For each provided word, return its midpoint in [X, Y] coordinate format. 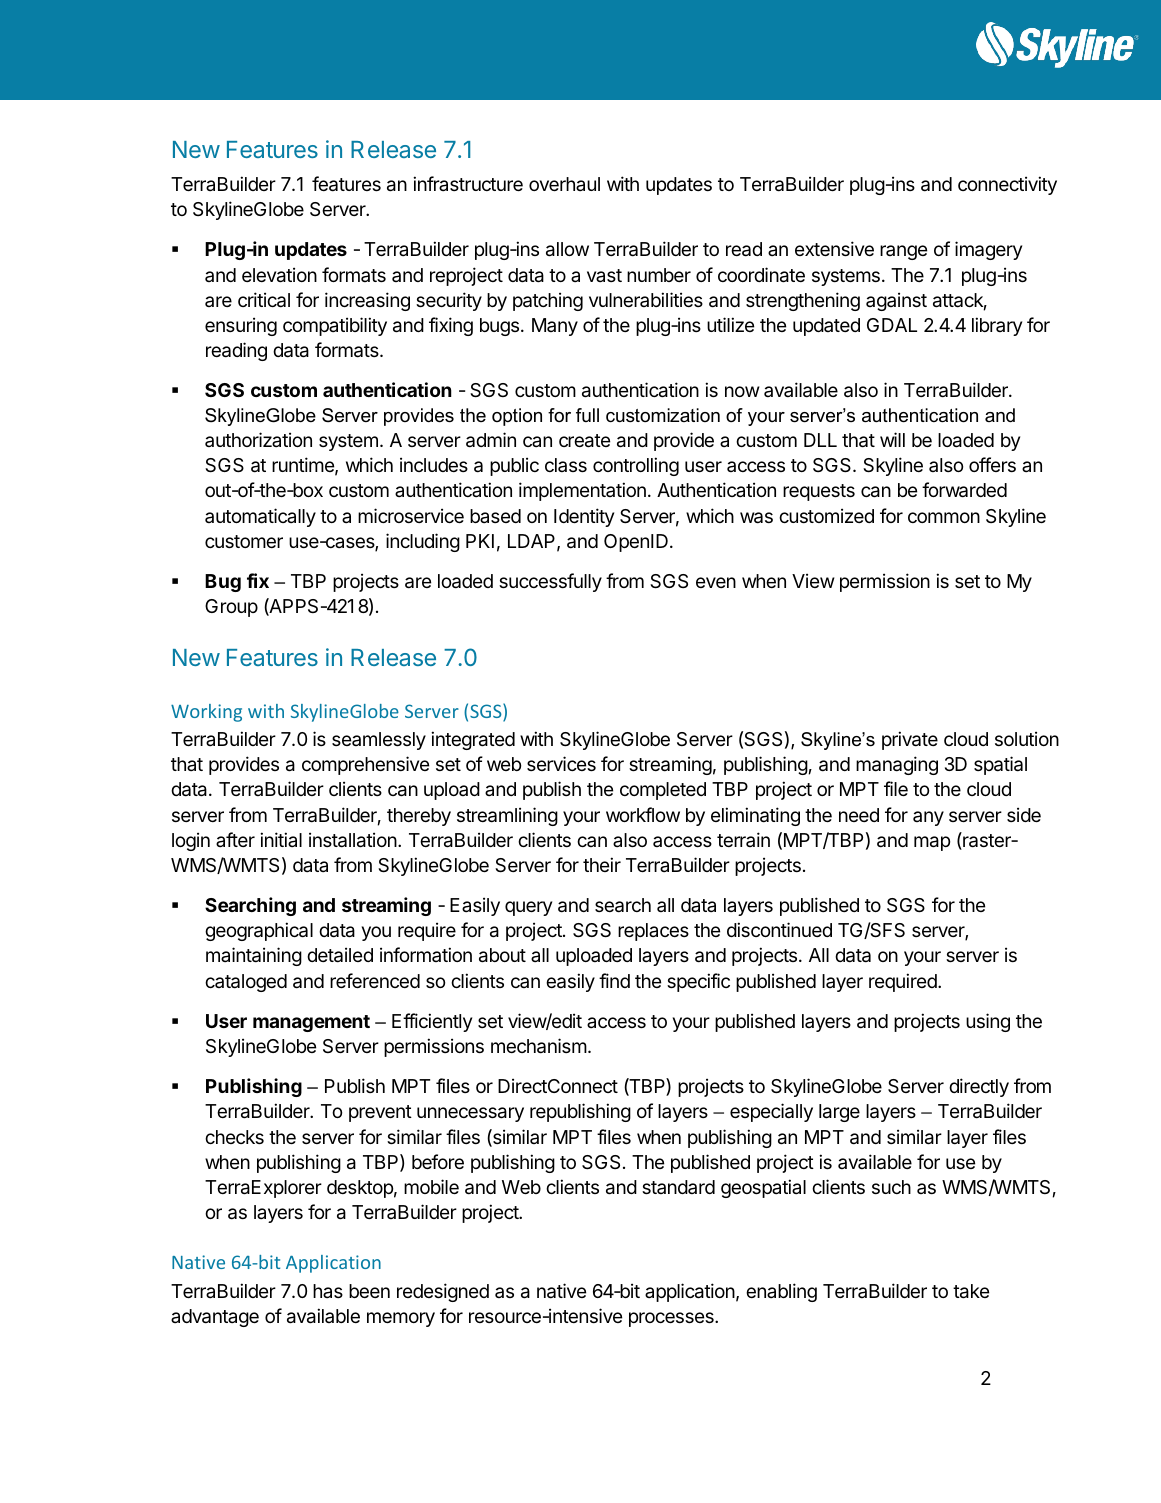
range [903, 252]
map [932, 843]
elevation [279, 275]
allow [567, 249]
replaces [653, 932]
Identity [584, 517]
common [944, 517]
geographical [259, 931]
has [328, 1291]
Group [231, 608]
